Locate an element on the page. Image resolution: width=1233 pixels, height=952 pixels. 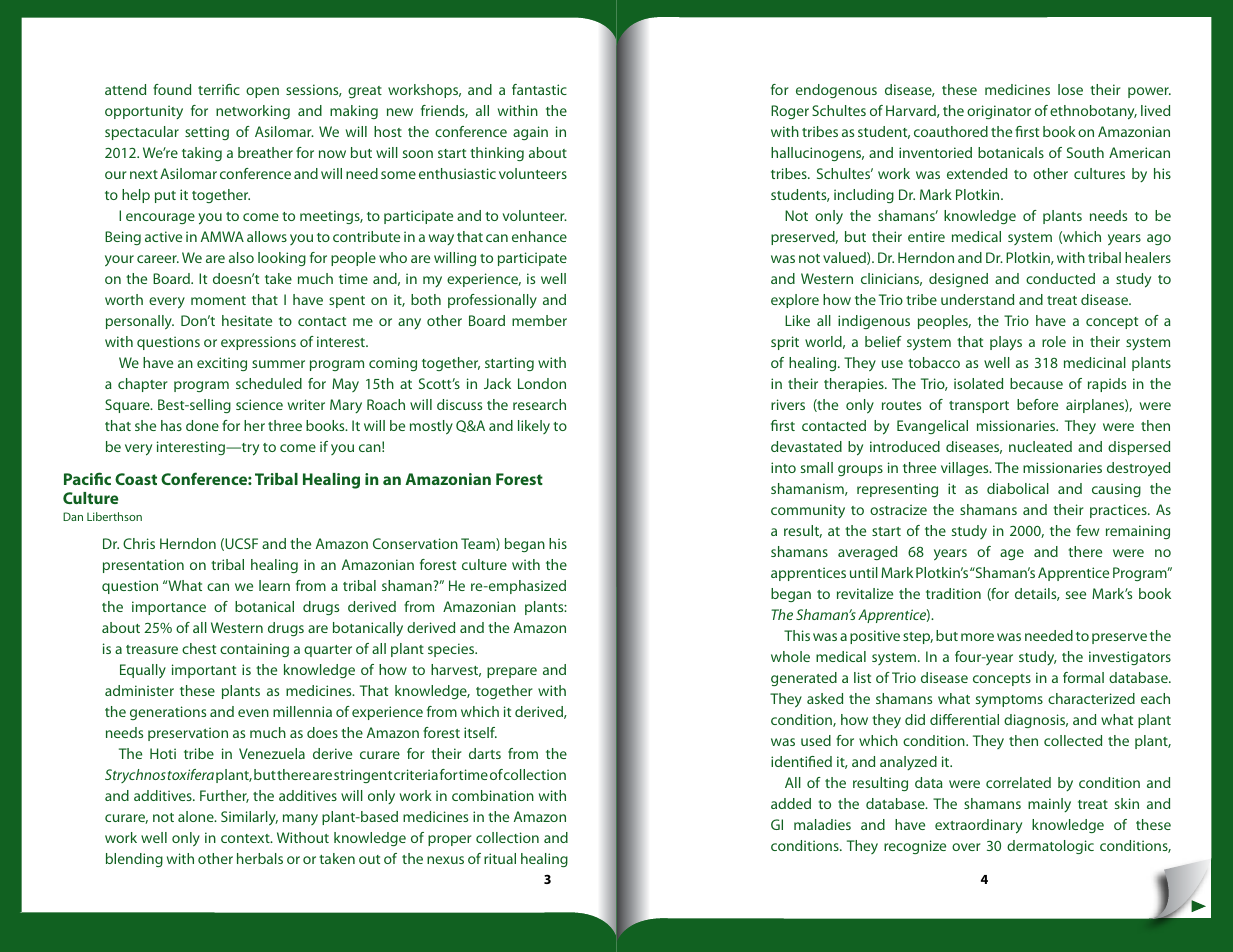
diabolical is located at coordinates (1018, 488).
